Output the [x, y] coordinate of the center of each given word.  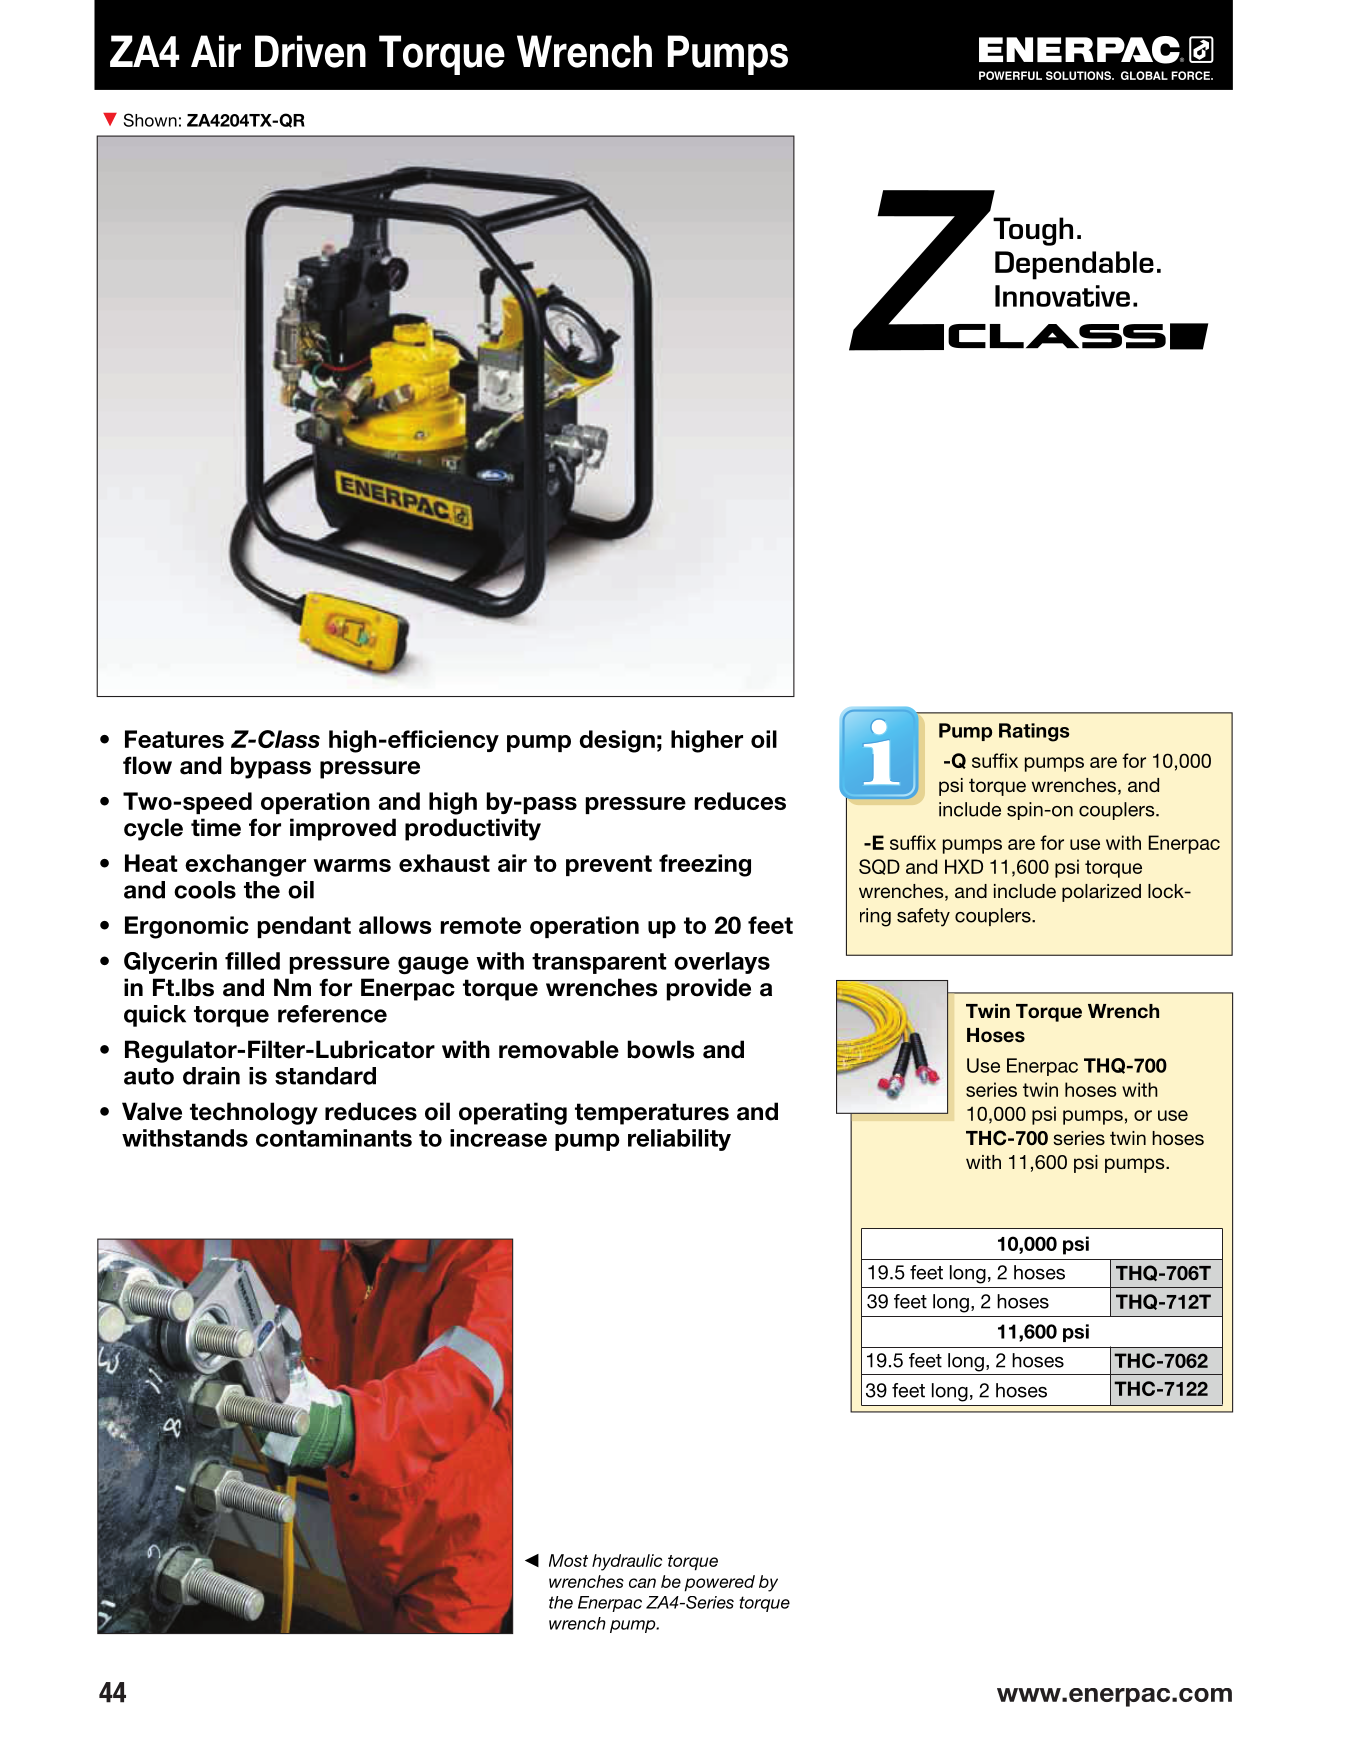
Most [568, 1560]
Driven [310, 51]
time [216, 827]
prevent [609, 865]
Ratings [1034, 732]
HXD [964, 866]
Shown [150, 120]
